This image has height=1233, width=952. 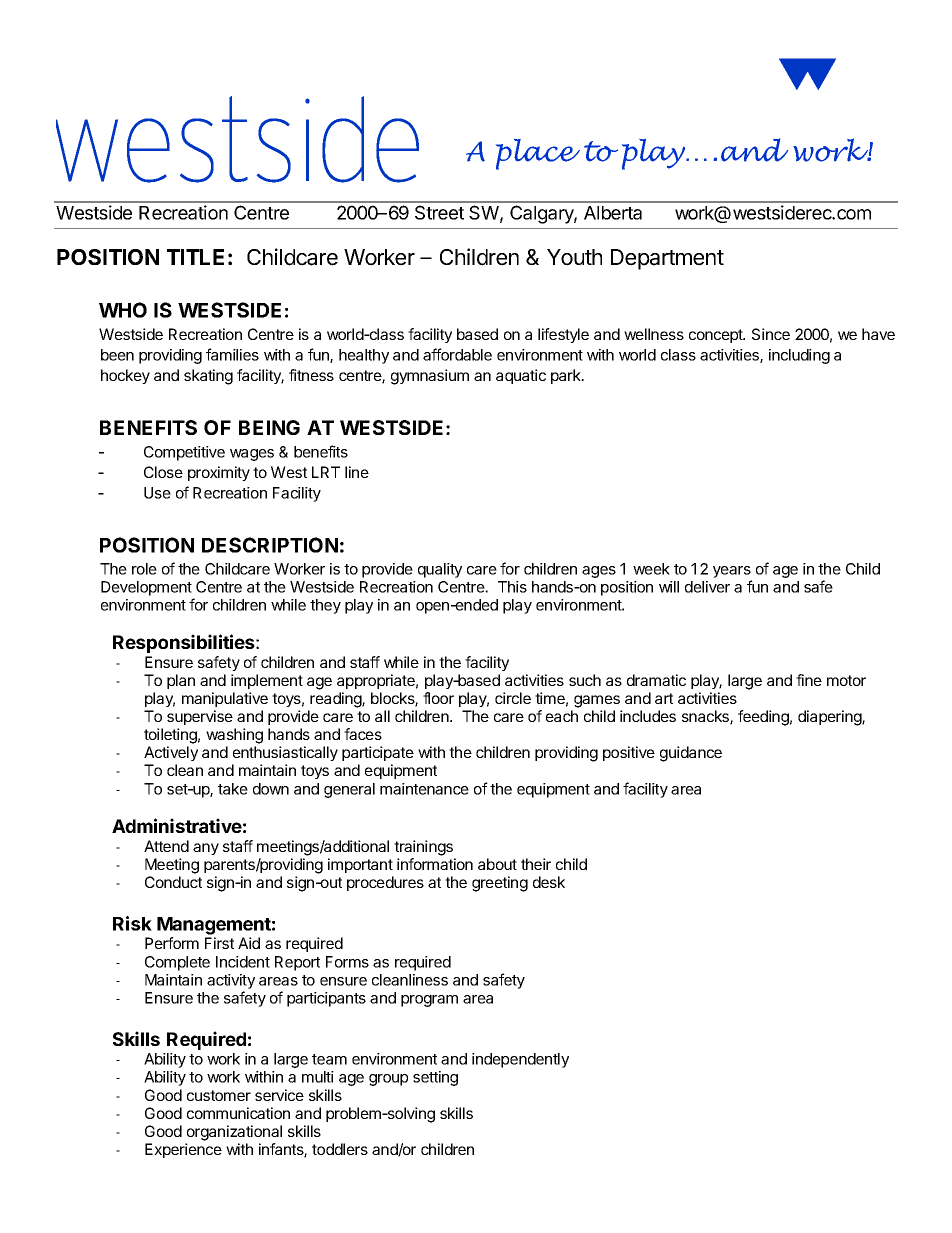 What do you see at coordinates (513, 698) in the image?
I see `circle` at bounding box center [513, 698].
